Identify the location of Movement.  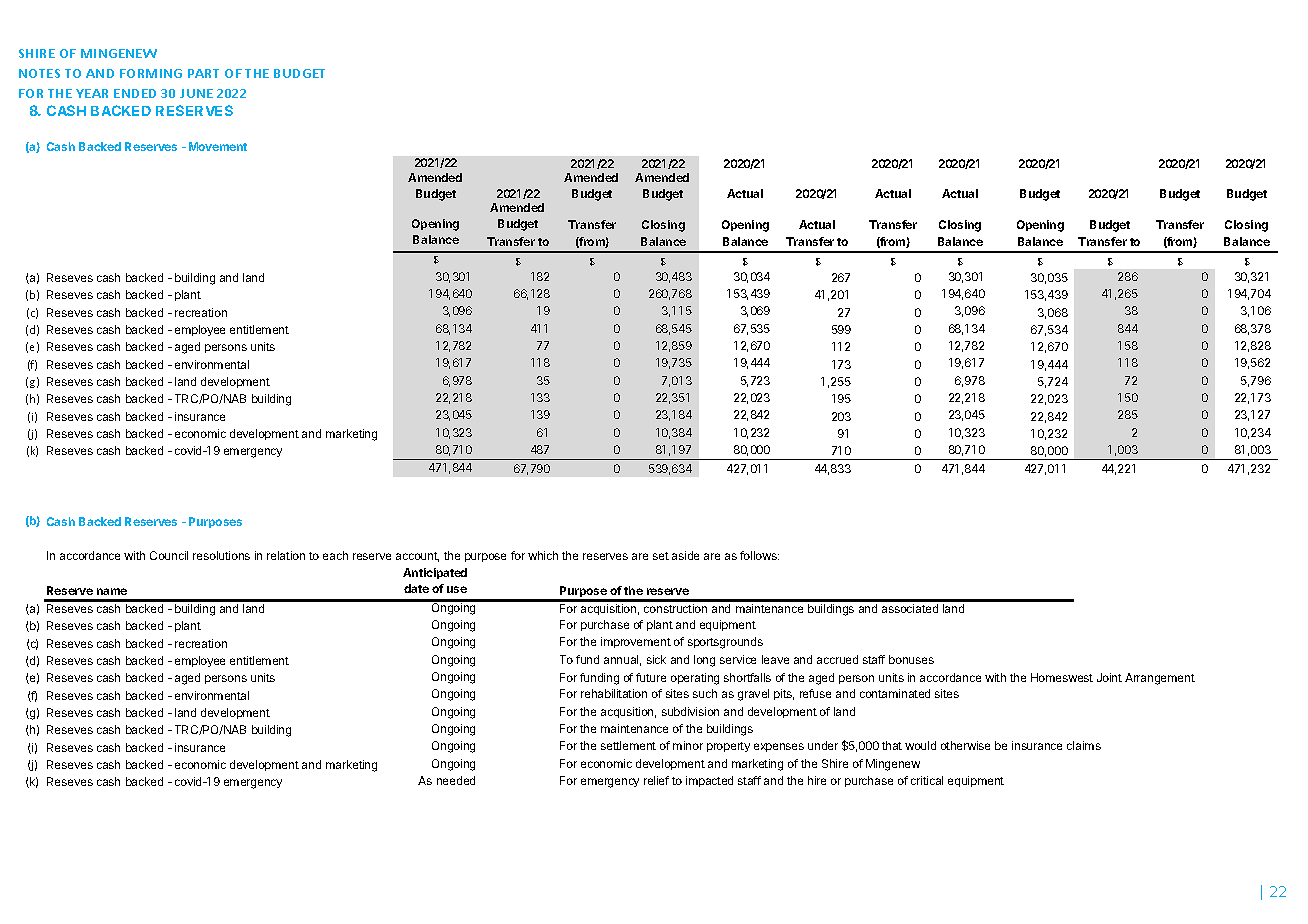
(218, 146).
